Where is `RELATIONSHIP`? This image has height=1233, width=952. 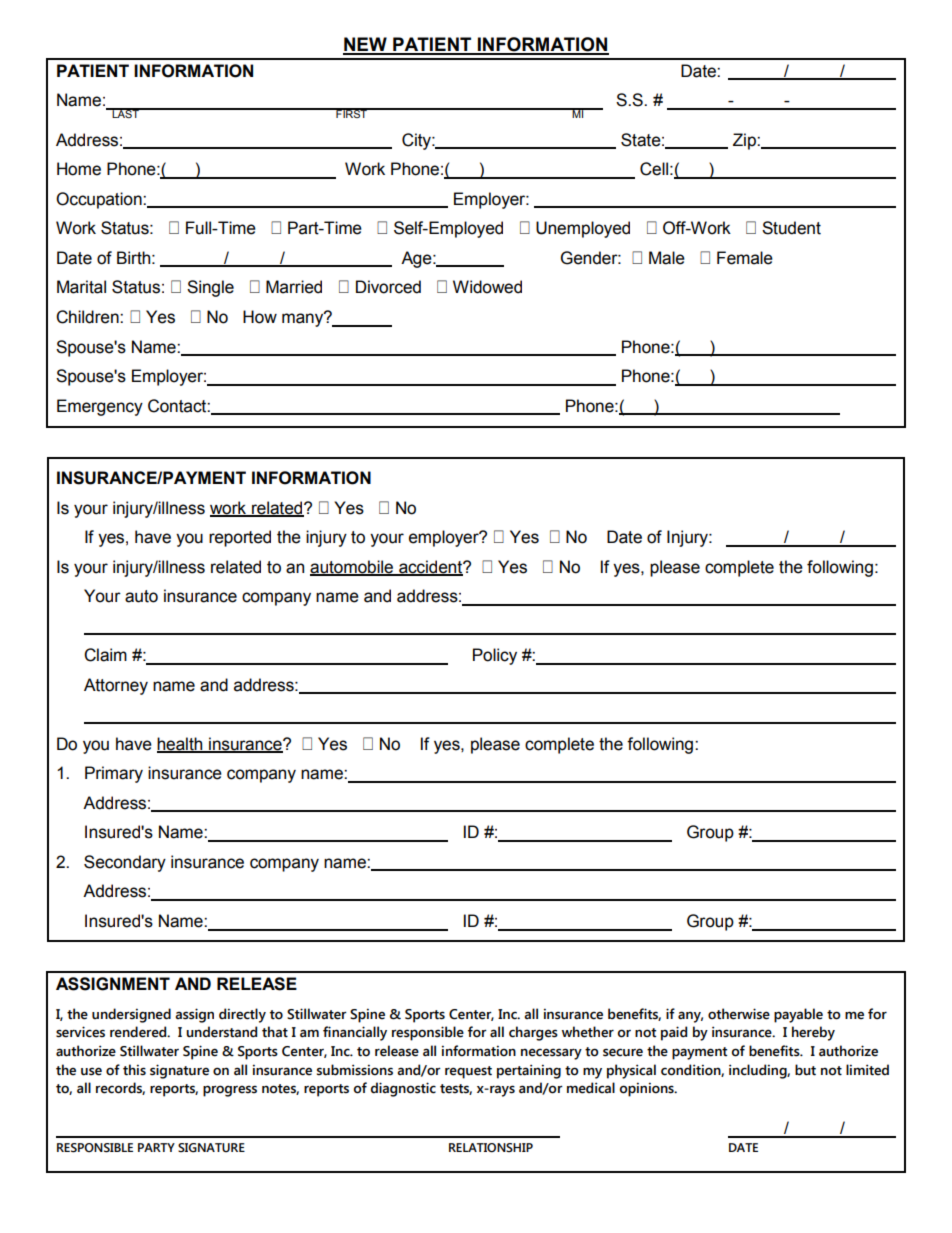
RELATIONSHIP is located at coordinates (491, 1148).
